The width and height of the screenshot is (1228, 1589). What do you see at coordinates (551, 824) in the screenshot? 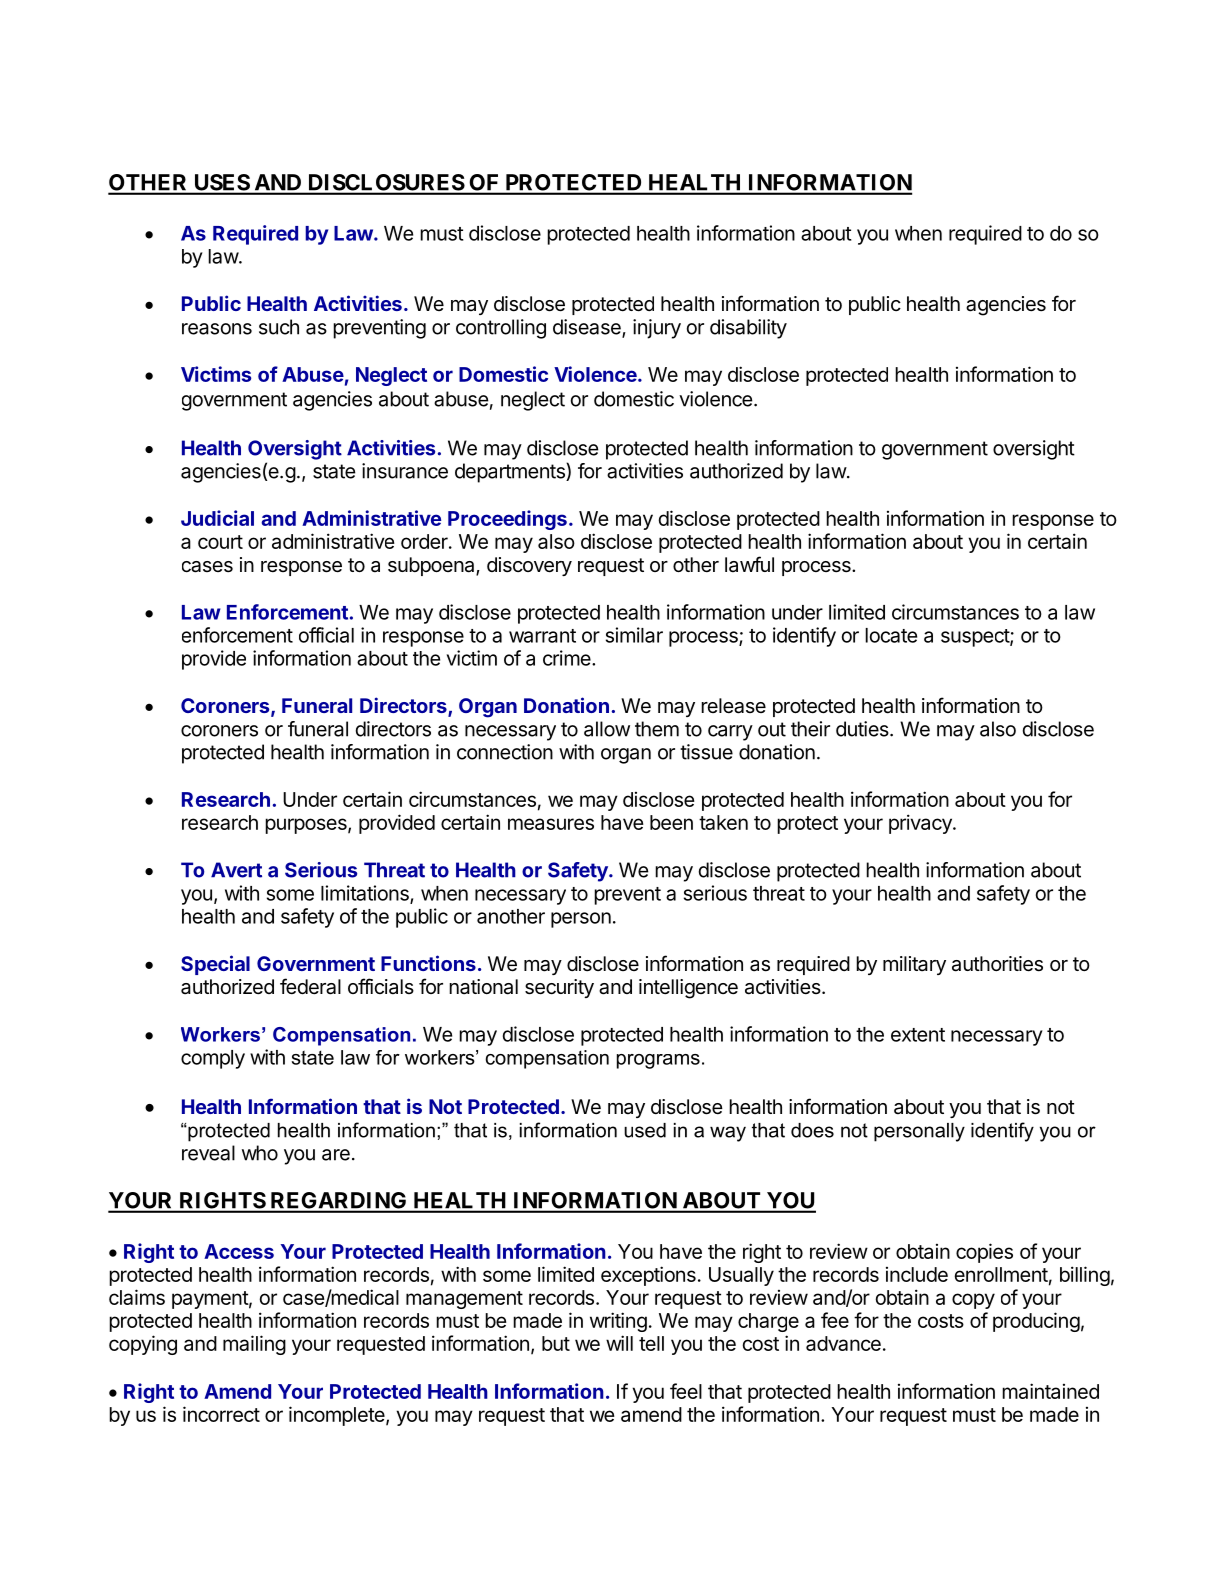
I see `measures` at bounding box center [551, 824].
